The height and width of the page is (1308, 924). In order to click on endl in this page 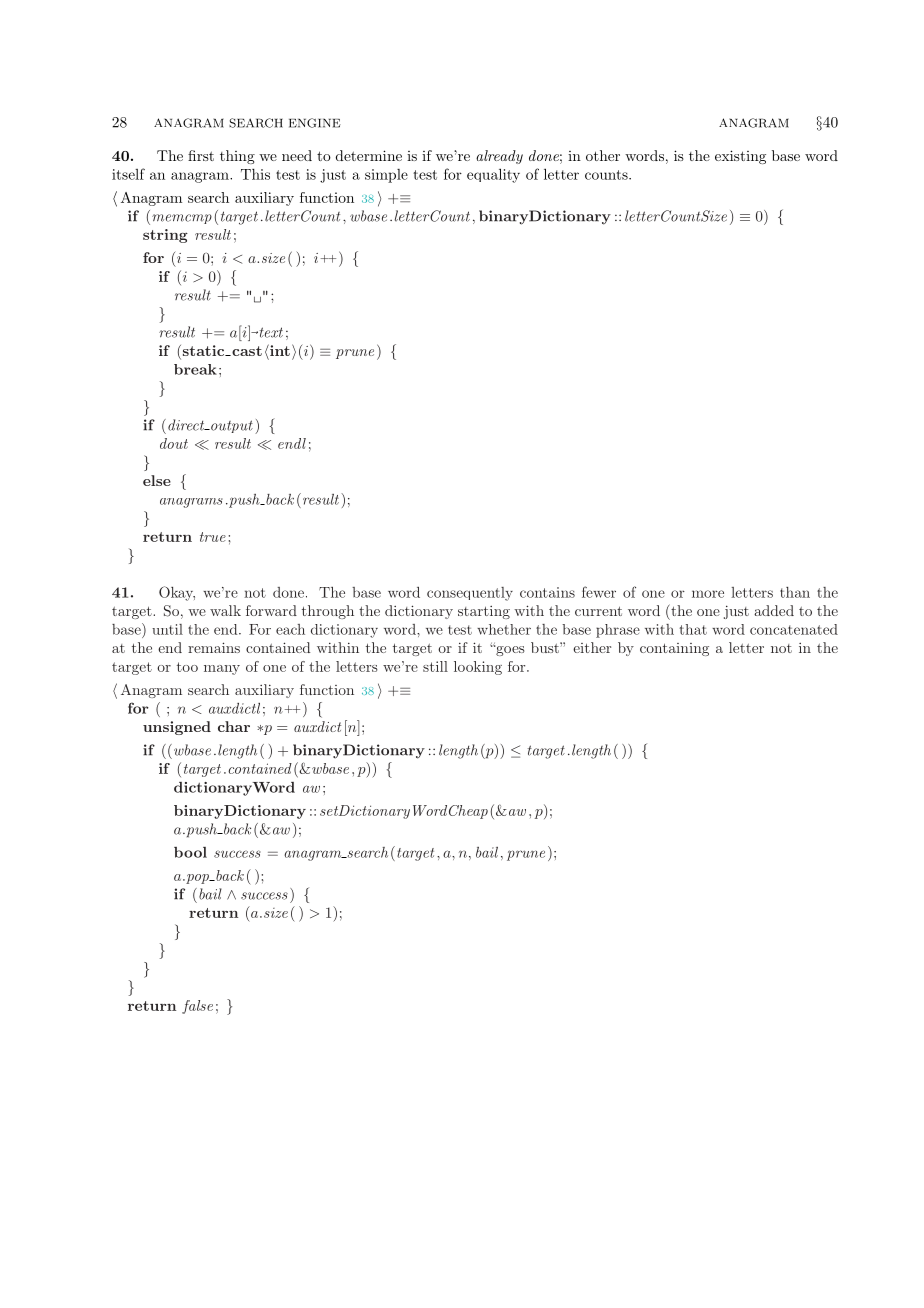, I will do `click(292, 443)`.
